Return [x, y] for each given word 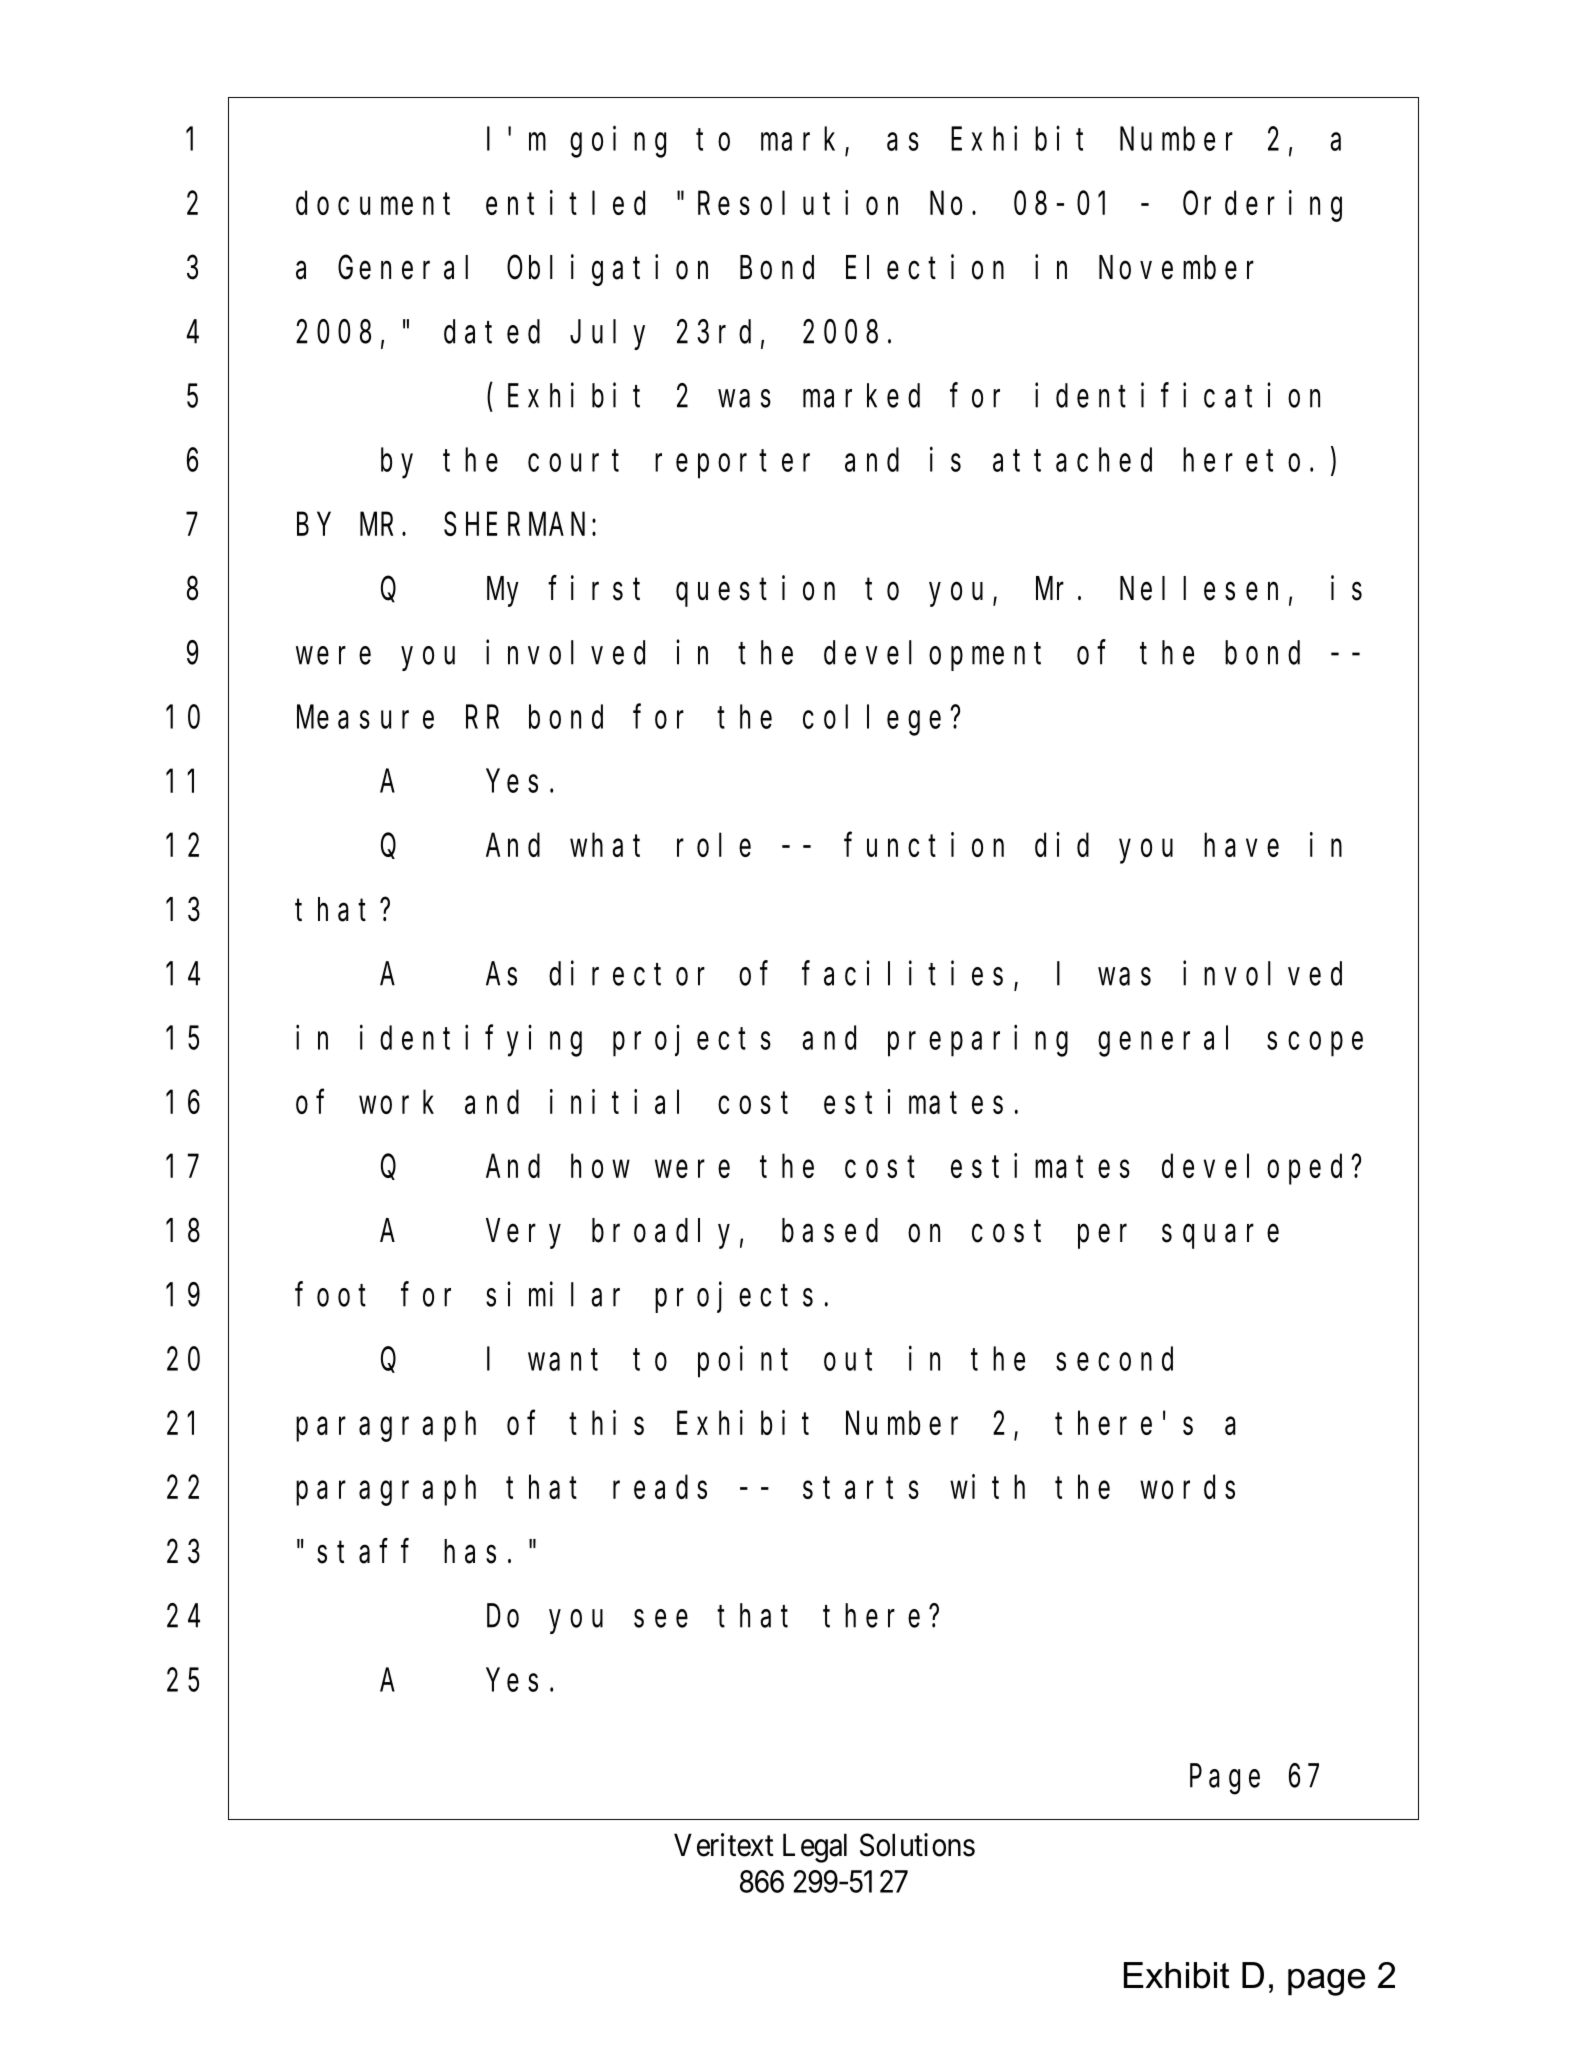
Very [523, 1235]
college [872, 720]
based [830, 1231]
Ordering [1262, 206]
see [661, 1619]
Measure [365, 718]
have [1241, 845]
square [1220, 1237]
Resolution [798, 203]
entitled [565, 203]
